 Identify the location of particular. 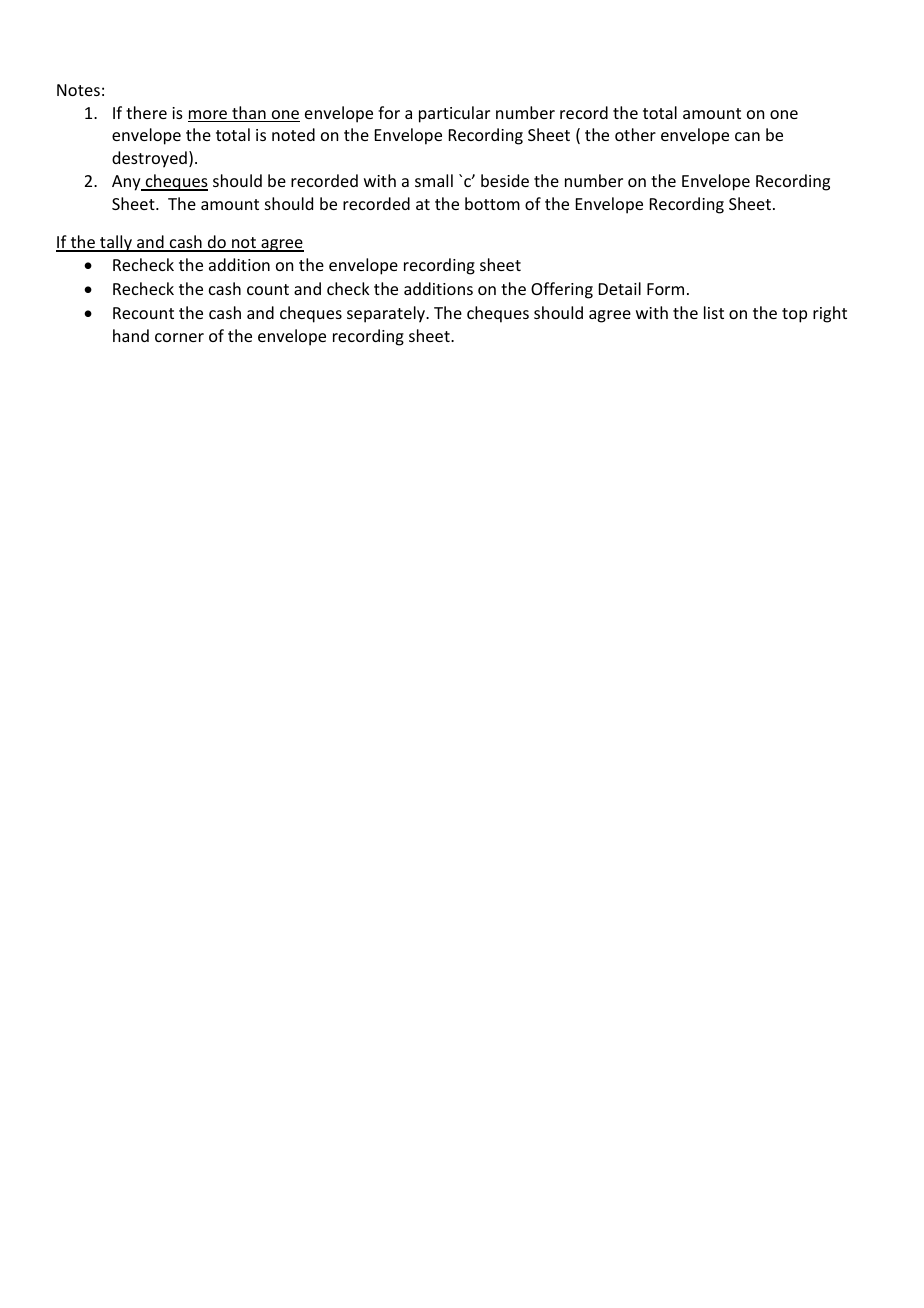
(454, 114).
